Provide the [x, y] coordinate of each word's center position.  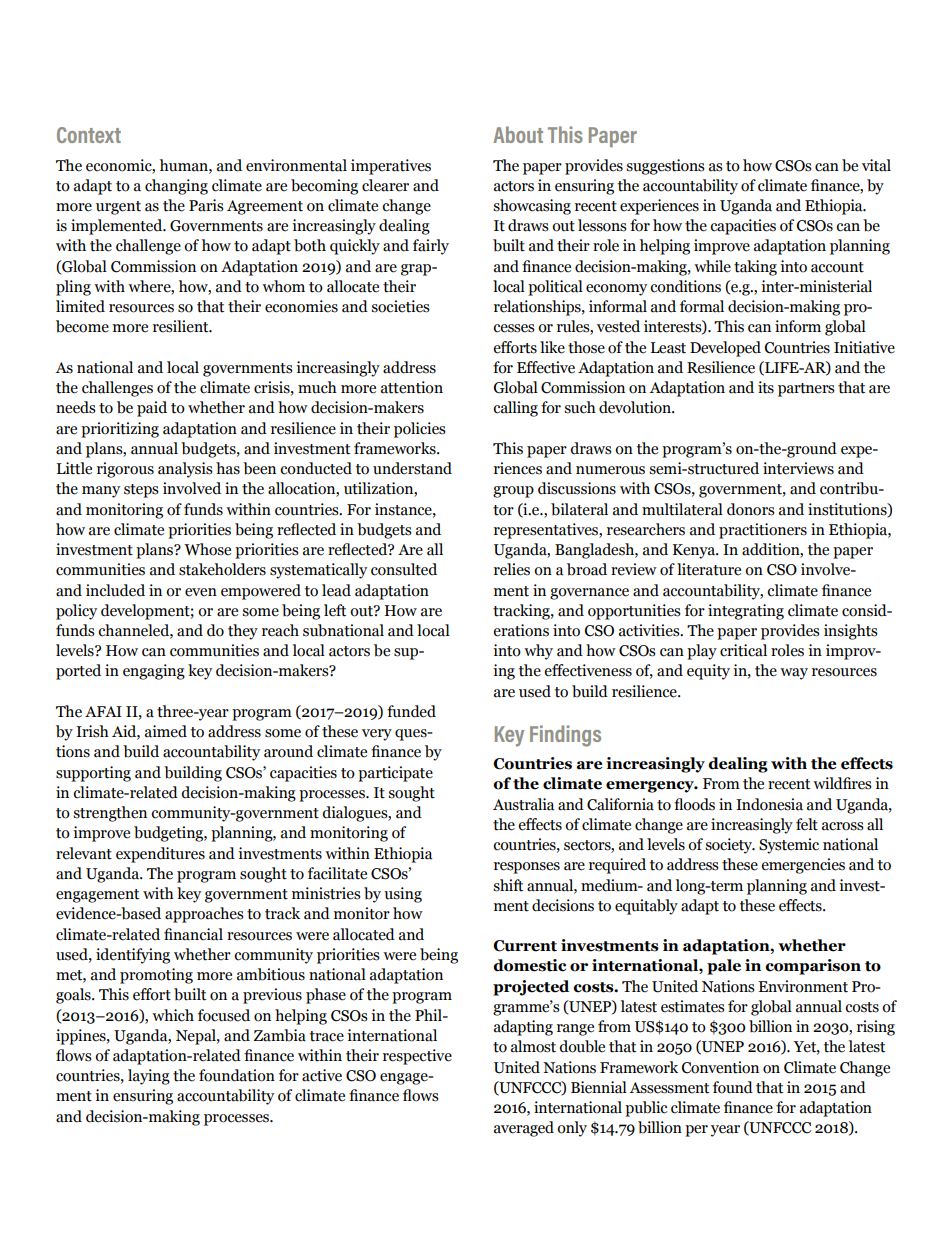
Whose [207, 549]
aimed [166, 731]
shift [508, 885]
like [552, 347]
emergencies [803, 866]
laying [149, 1077]
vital [876, 165]
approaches [204, 915]
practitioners [763, 531]
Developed [725, 349]
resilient [182, 326]
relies [512, 569]
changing [176, 187]
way [794, 674]
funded [411, 711]
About [518, 134]
